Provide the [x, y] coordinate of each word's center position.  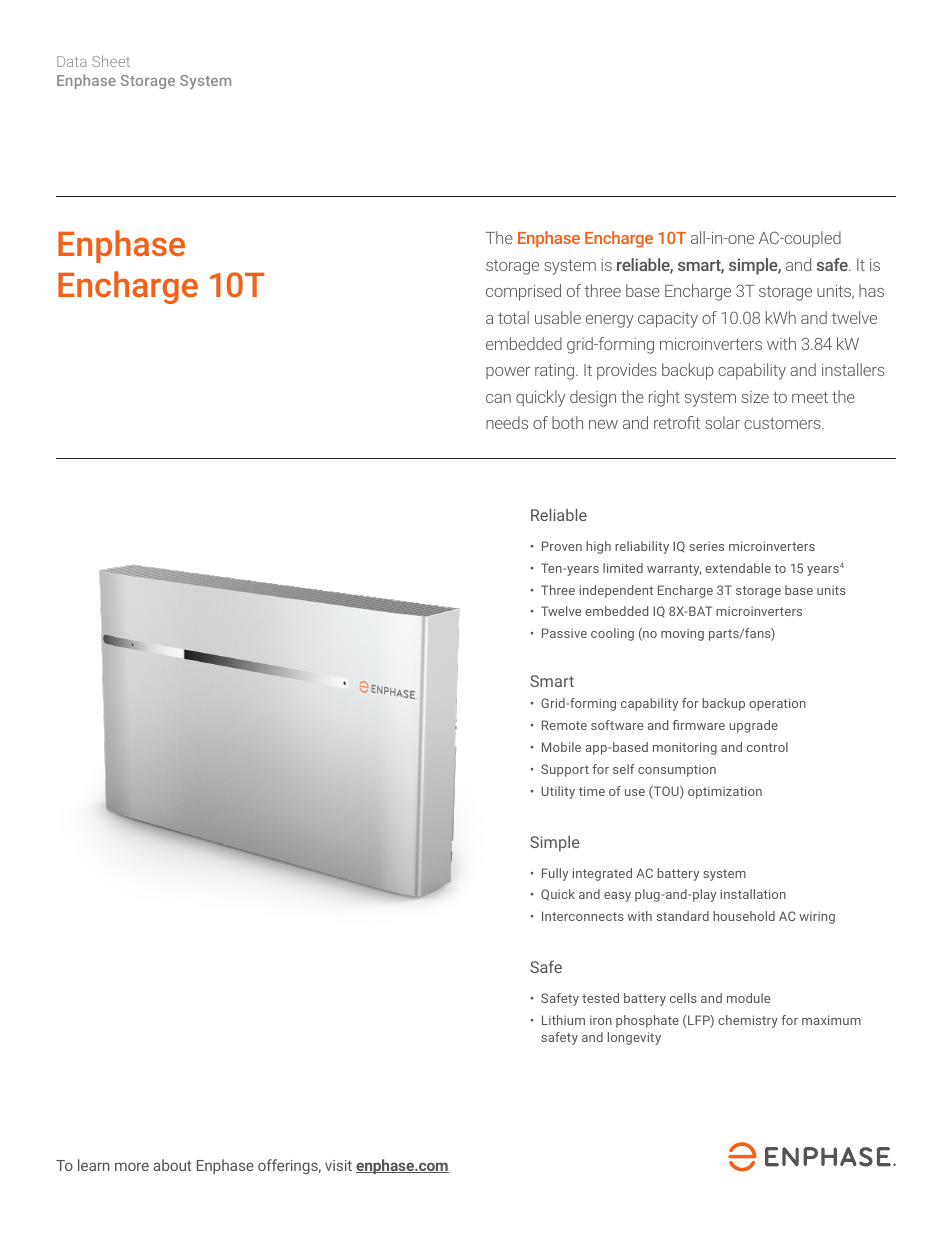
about [172, 1165]
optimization [725, 792]
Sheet [111, 61]
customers [783, 423]
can [498, 398]
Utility [558, 792]
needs [507, 422]
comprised [523, 292]
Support [565, 770]
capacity [668, 320]
